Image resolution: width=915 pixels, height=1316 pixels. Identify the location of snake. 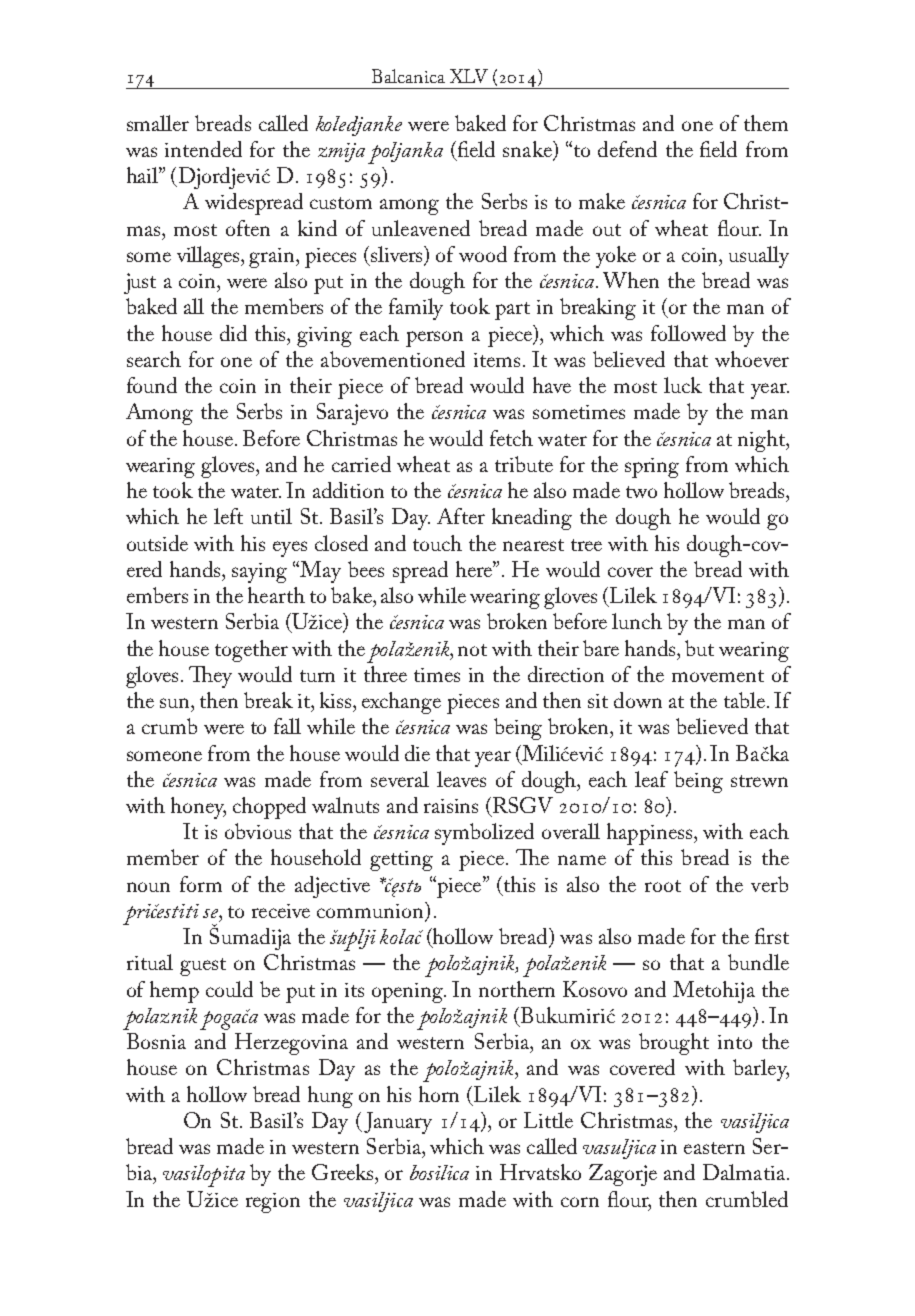
(528, 150).
